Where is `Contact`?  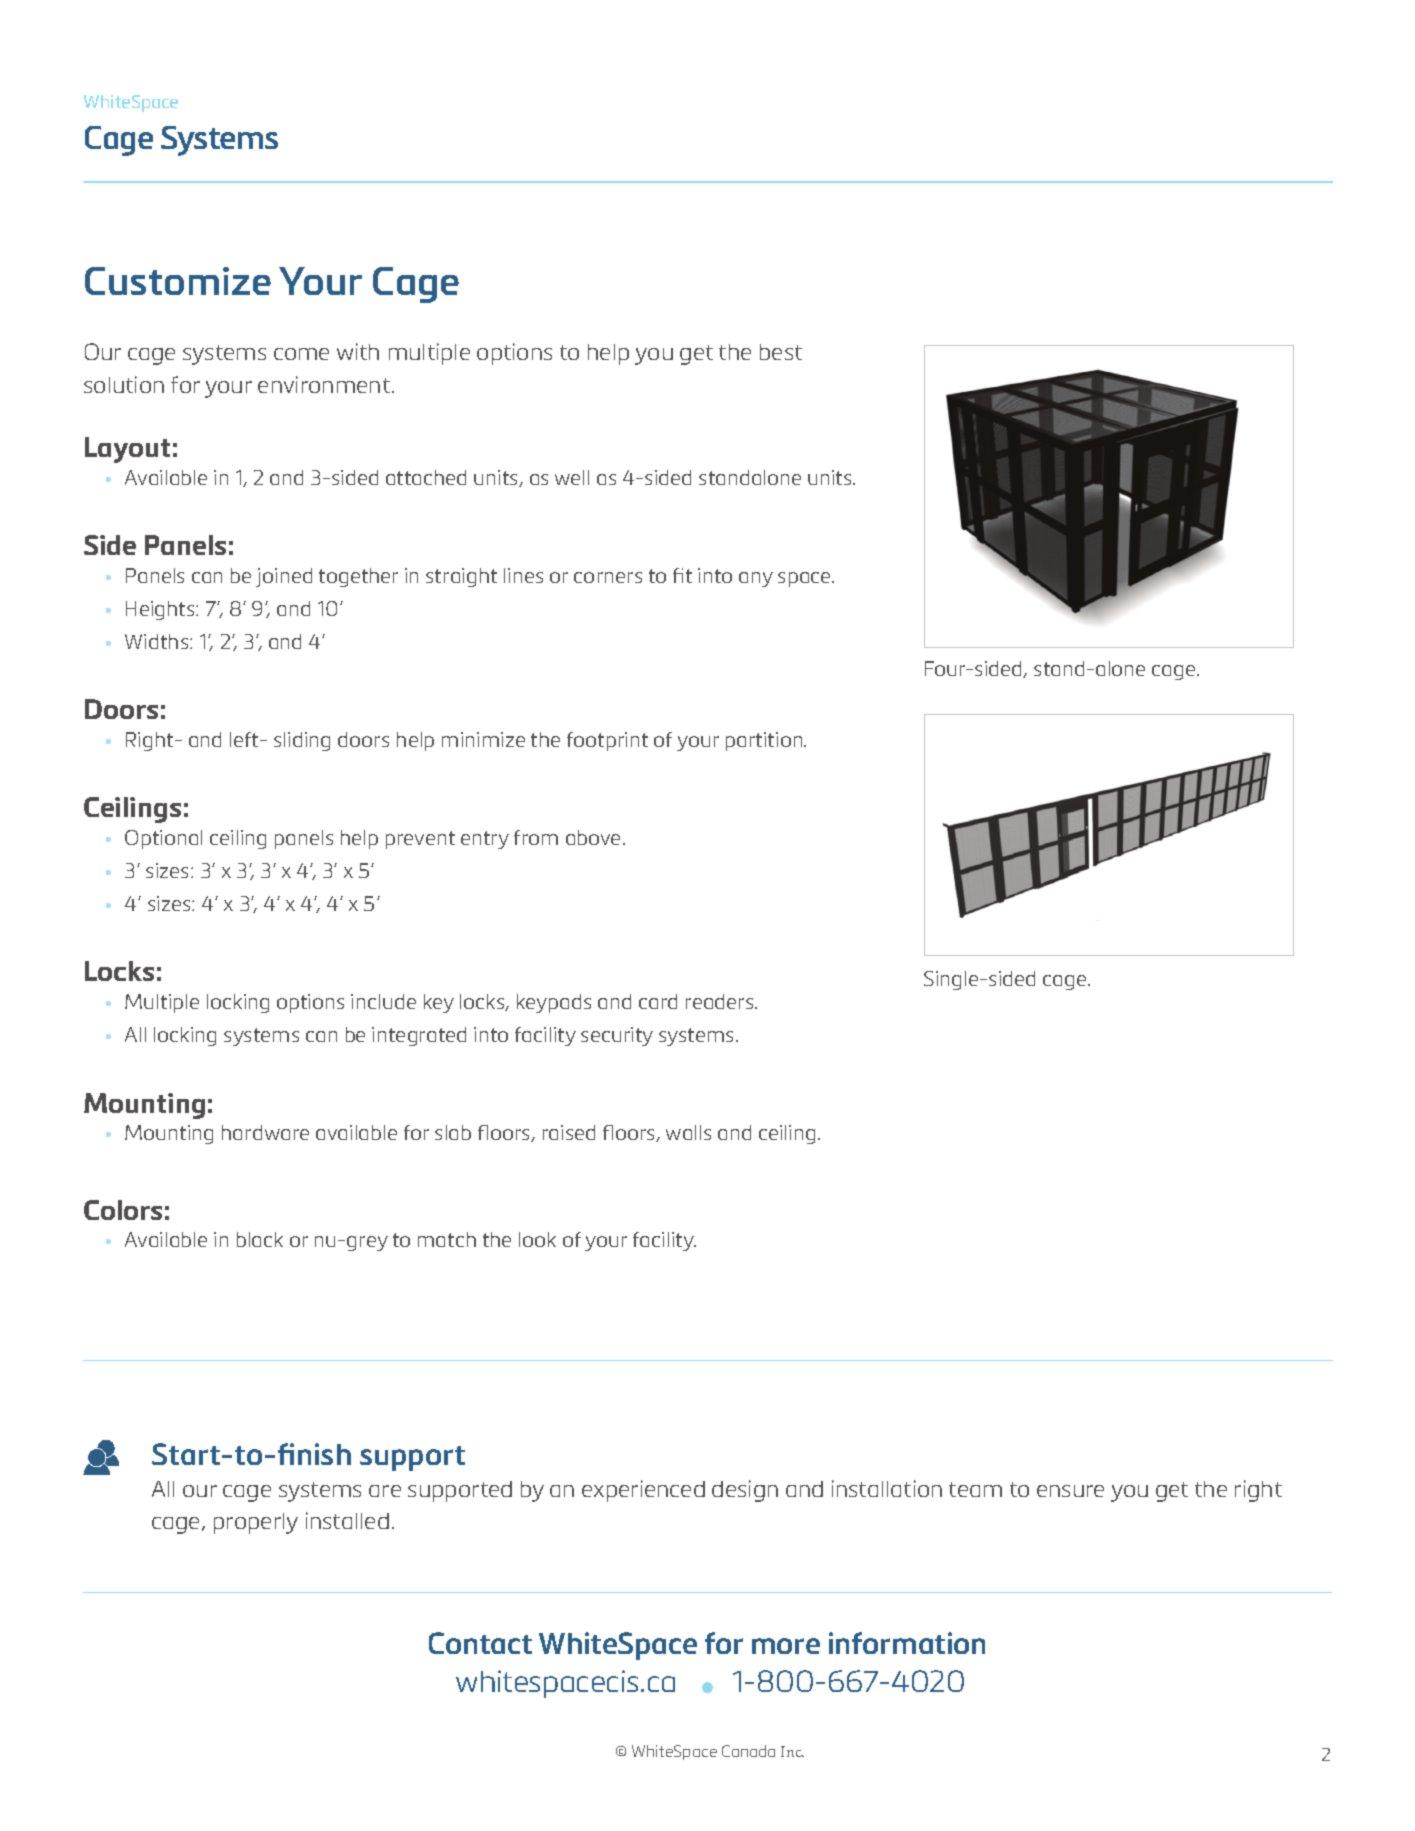
Contact is located at coordinates (480, 1643).
